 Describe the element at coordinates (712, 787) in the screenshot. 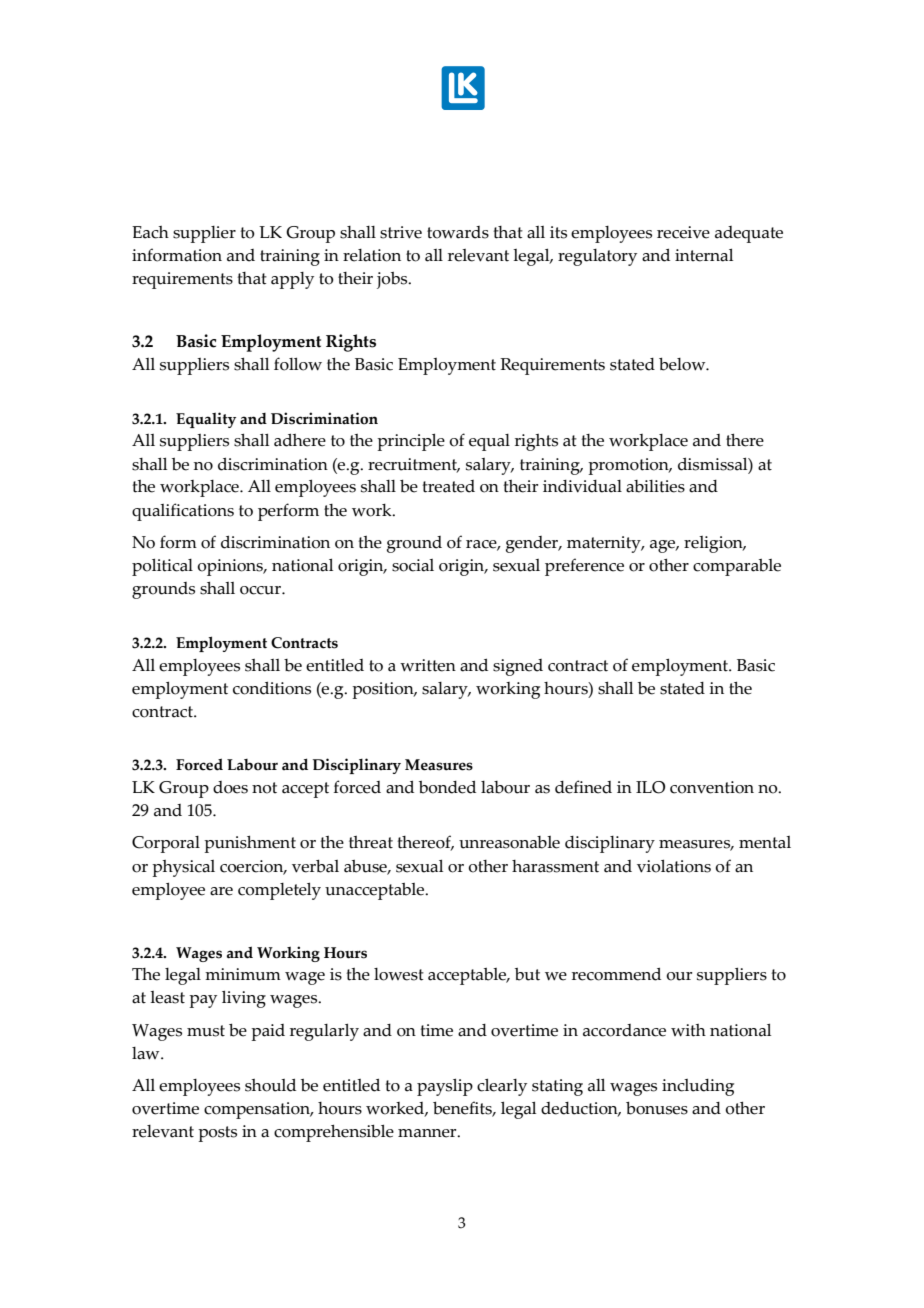

I see `convention` at that location.
